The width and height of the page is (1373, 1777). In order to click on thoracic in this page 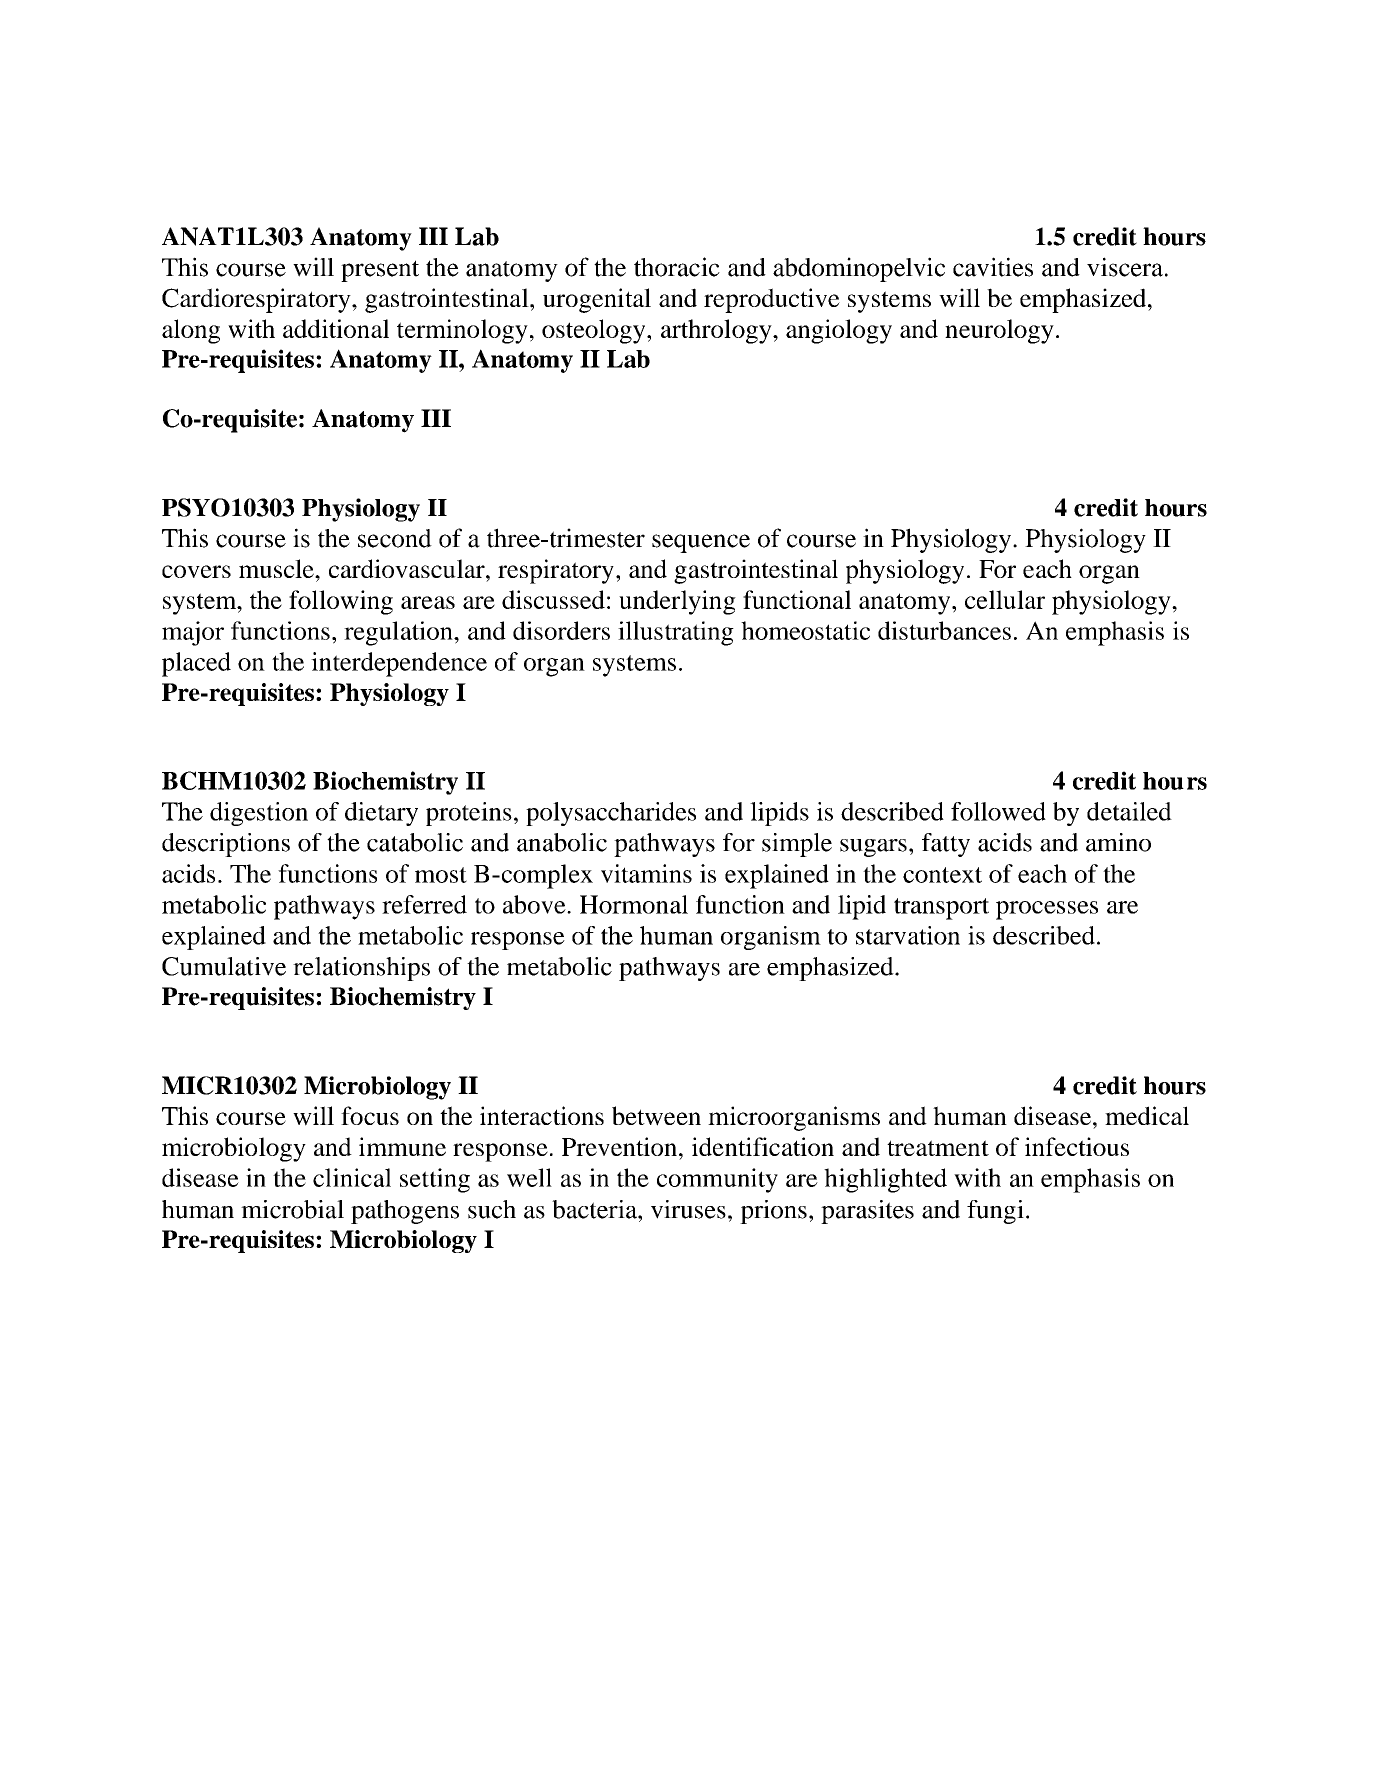, I will do `click(677, 267)`.
